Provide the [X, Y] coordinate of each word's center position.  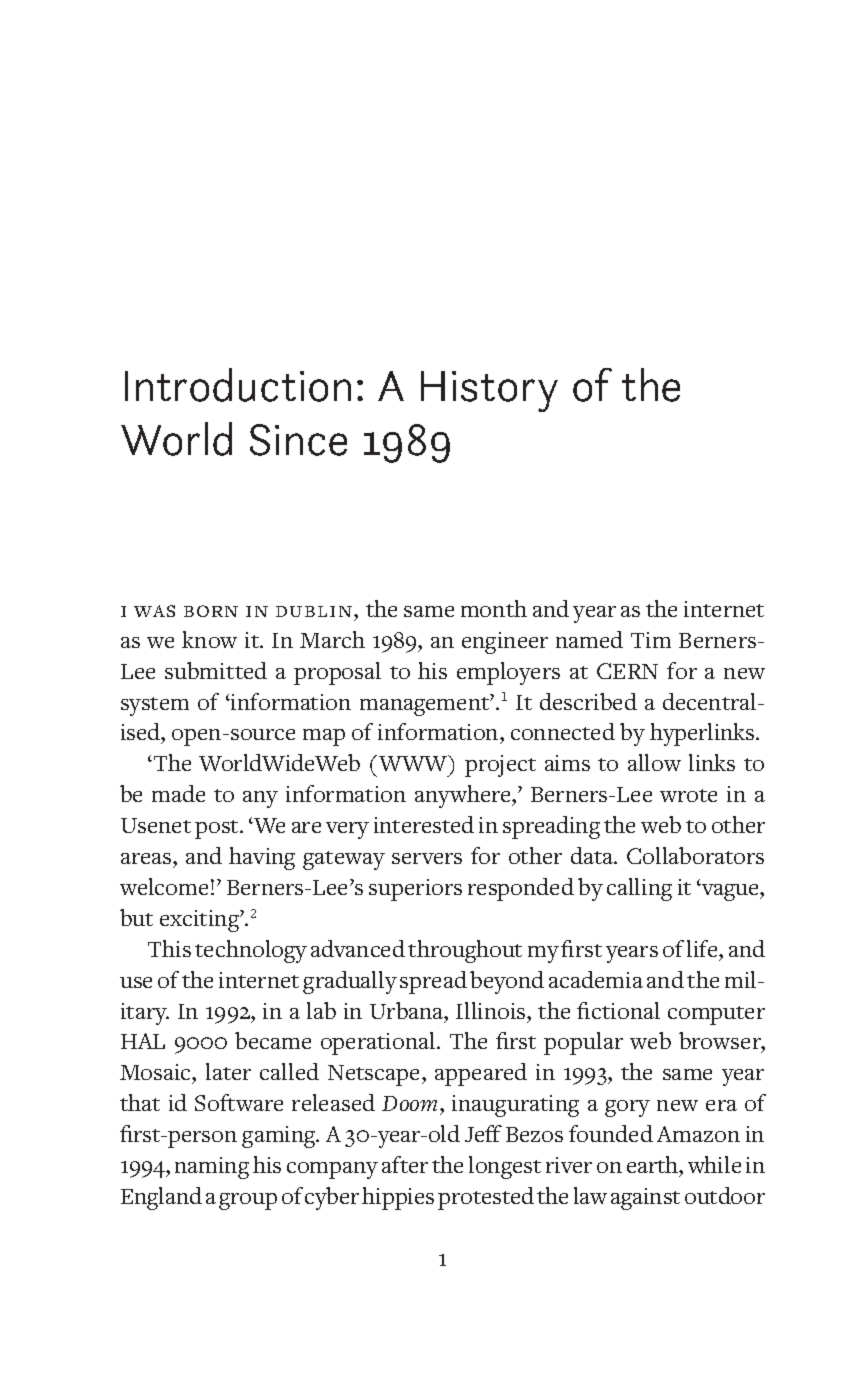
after [405, 1164]
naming [212, 1168]
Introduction [238, 385]
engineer [505, 643]
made [178, 793]
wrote [688, 795]
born [211, 611]
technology [251, 951]
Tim [651, 640]
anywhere [464, 796]
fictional [618, 1010]
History [489, 391]
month [494, 608]
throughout [465, 951]
